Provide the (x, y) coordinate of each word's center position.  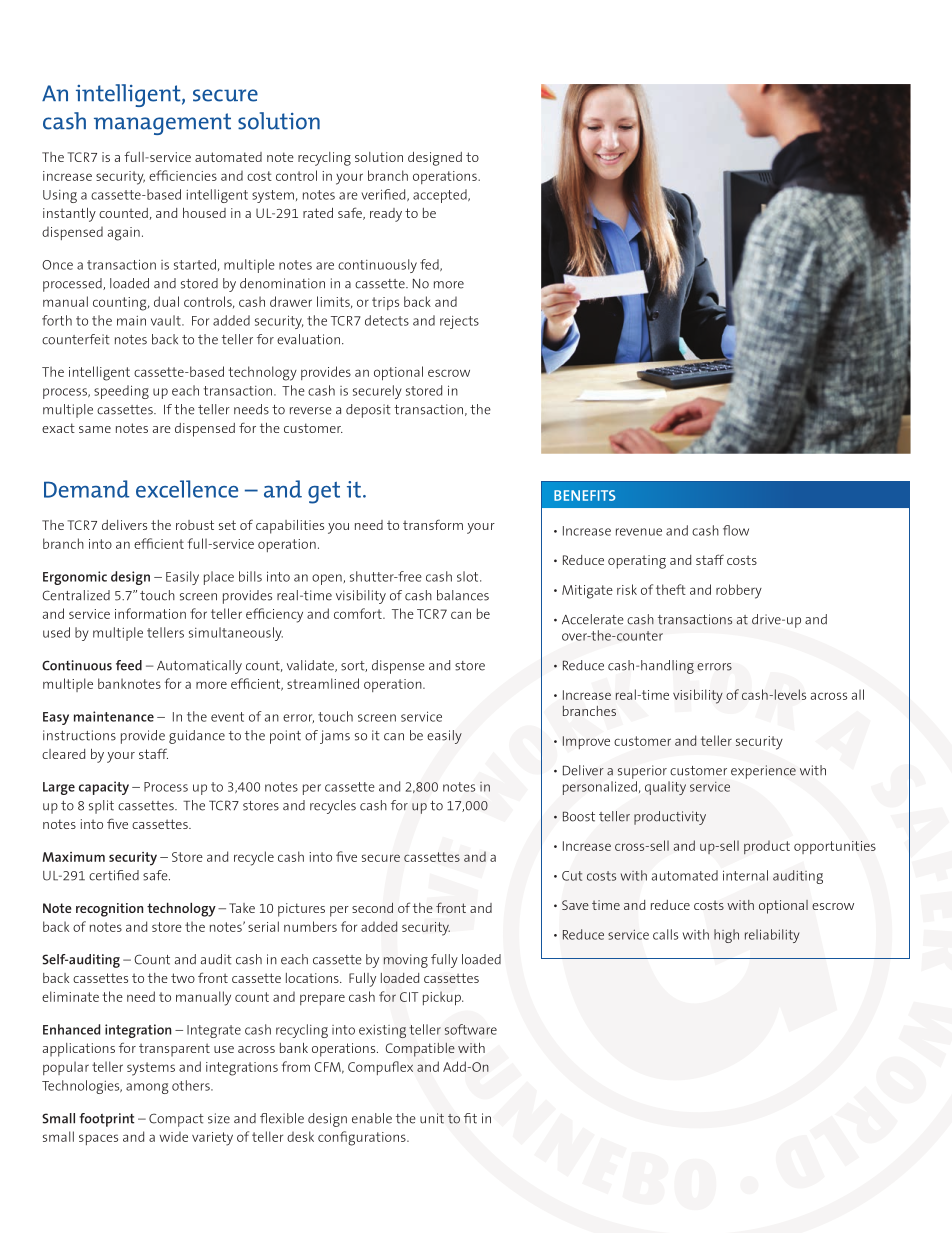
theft (671, 589)
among (147, 1088)
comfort (359, 613)
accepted (441, 196)
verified (384, 195)
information (150, 613)
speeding (121, 392)
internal (745, 875)
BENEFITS (584, 495)
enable (372, 1118)
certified (114, 875)
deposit (368, 411)
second (372, 907)
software (471, 1029)
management (162, 124)
